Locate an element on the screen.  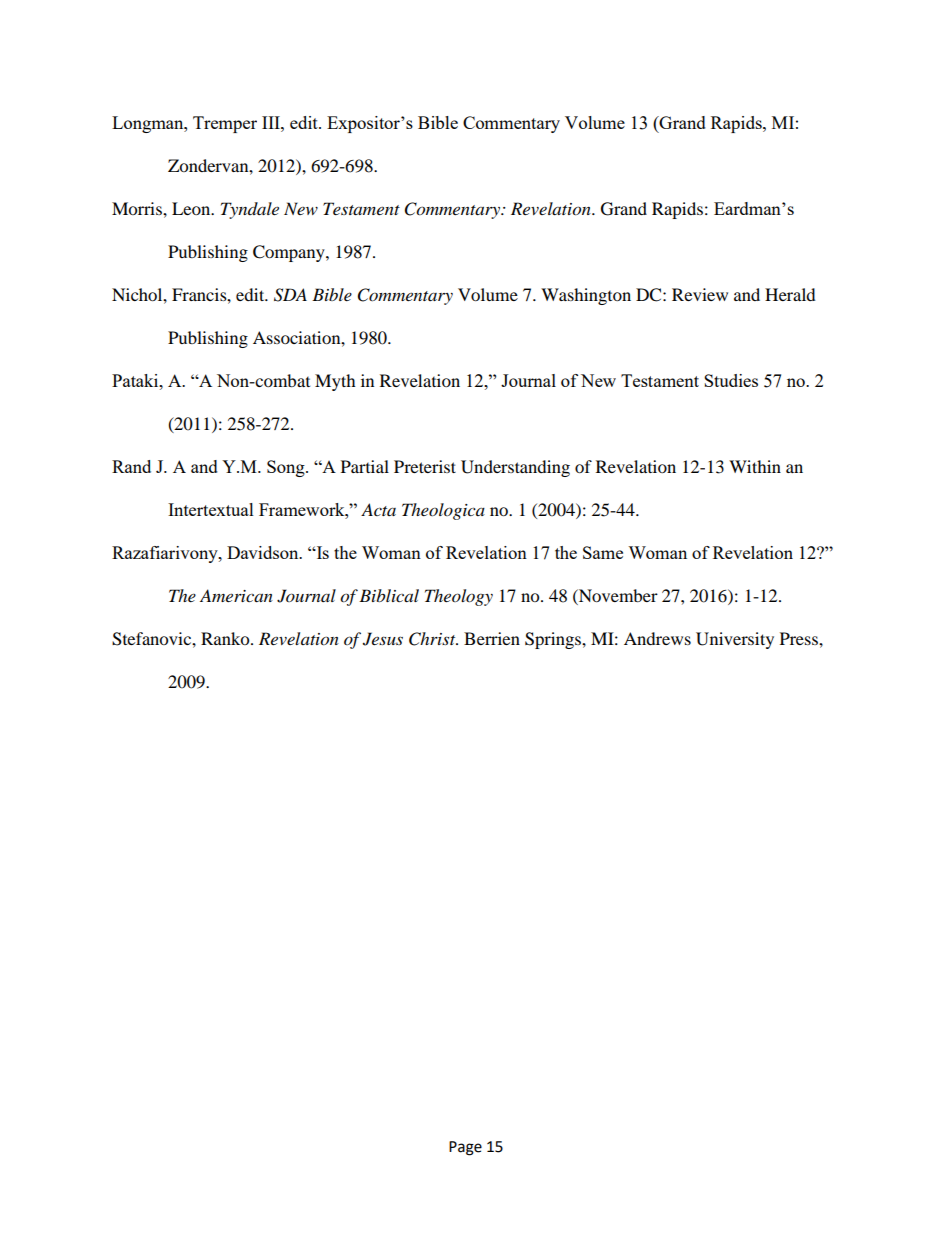
Leon is located at coordinates (192, 208).
